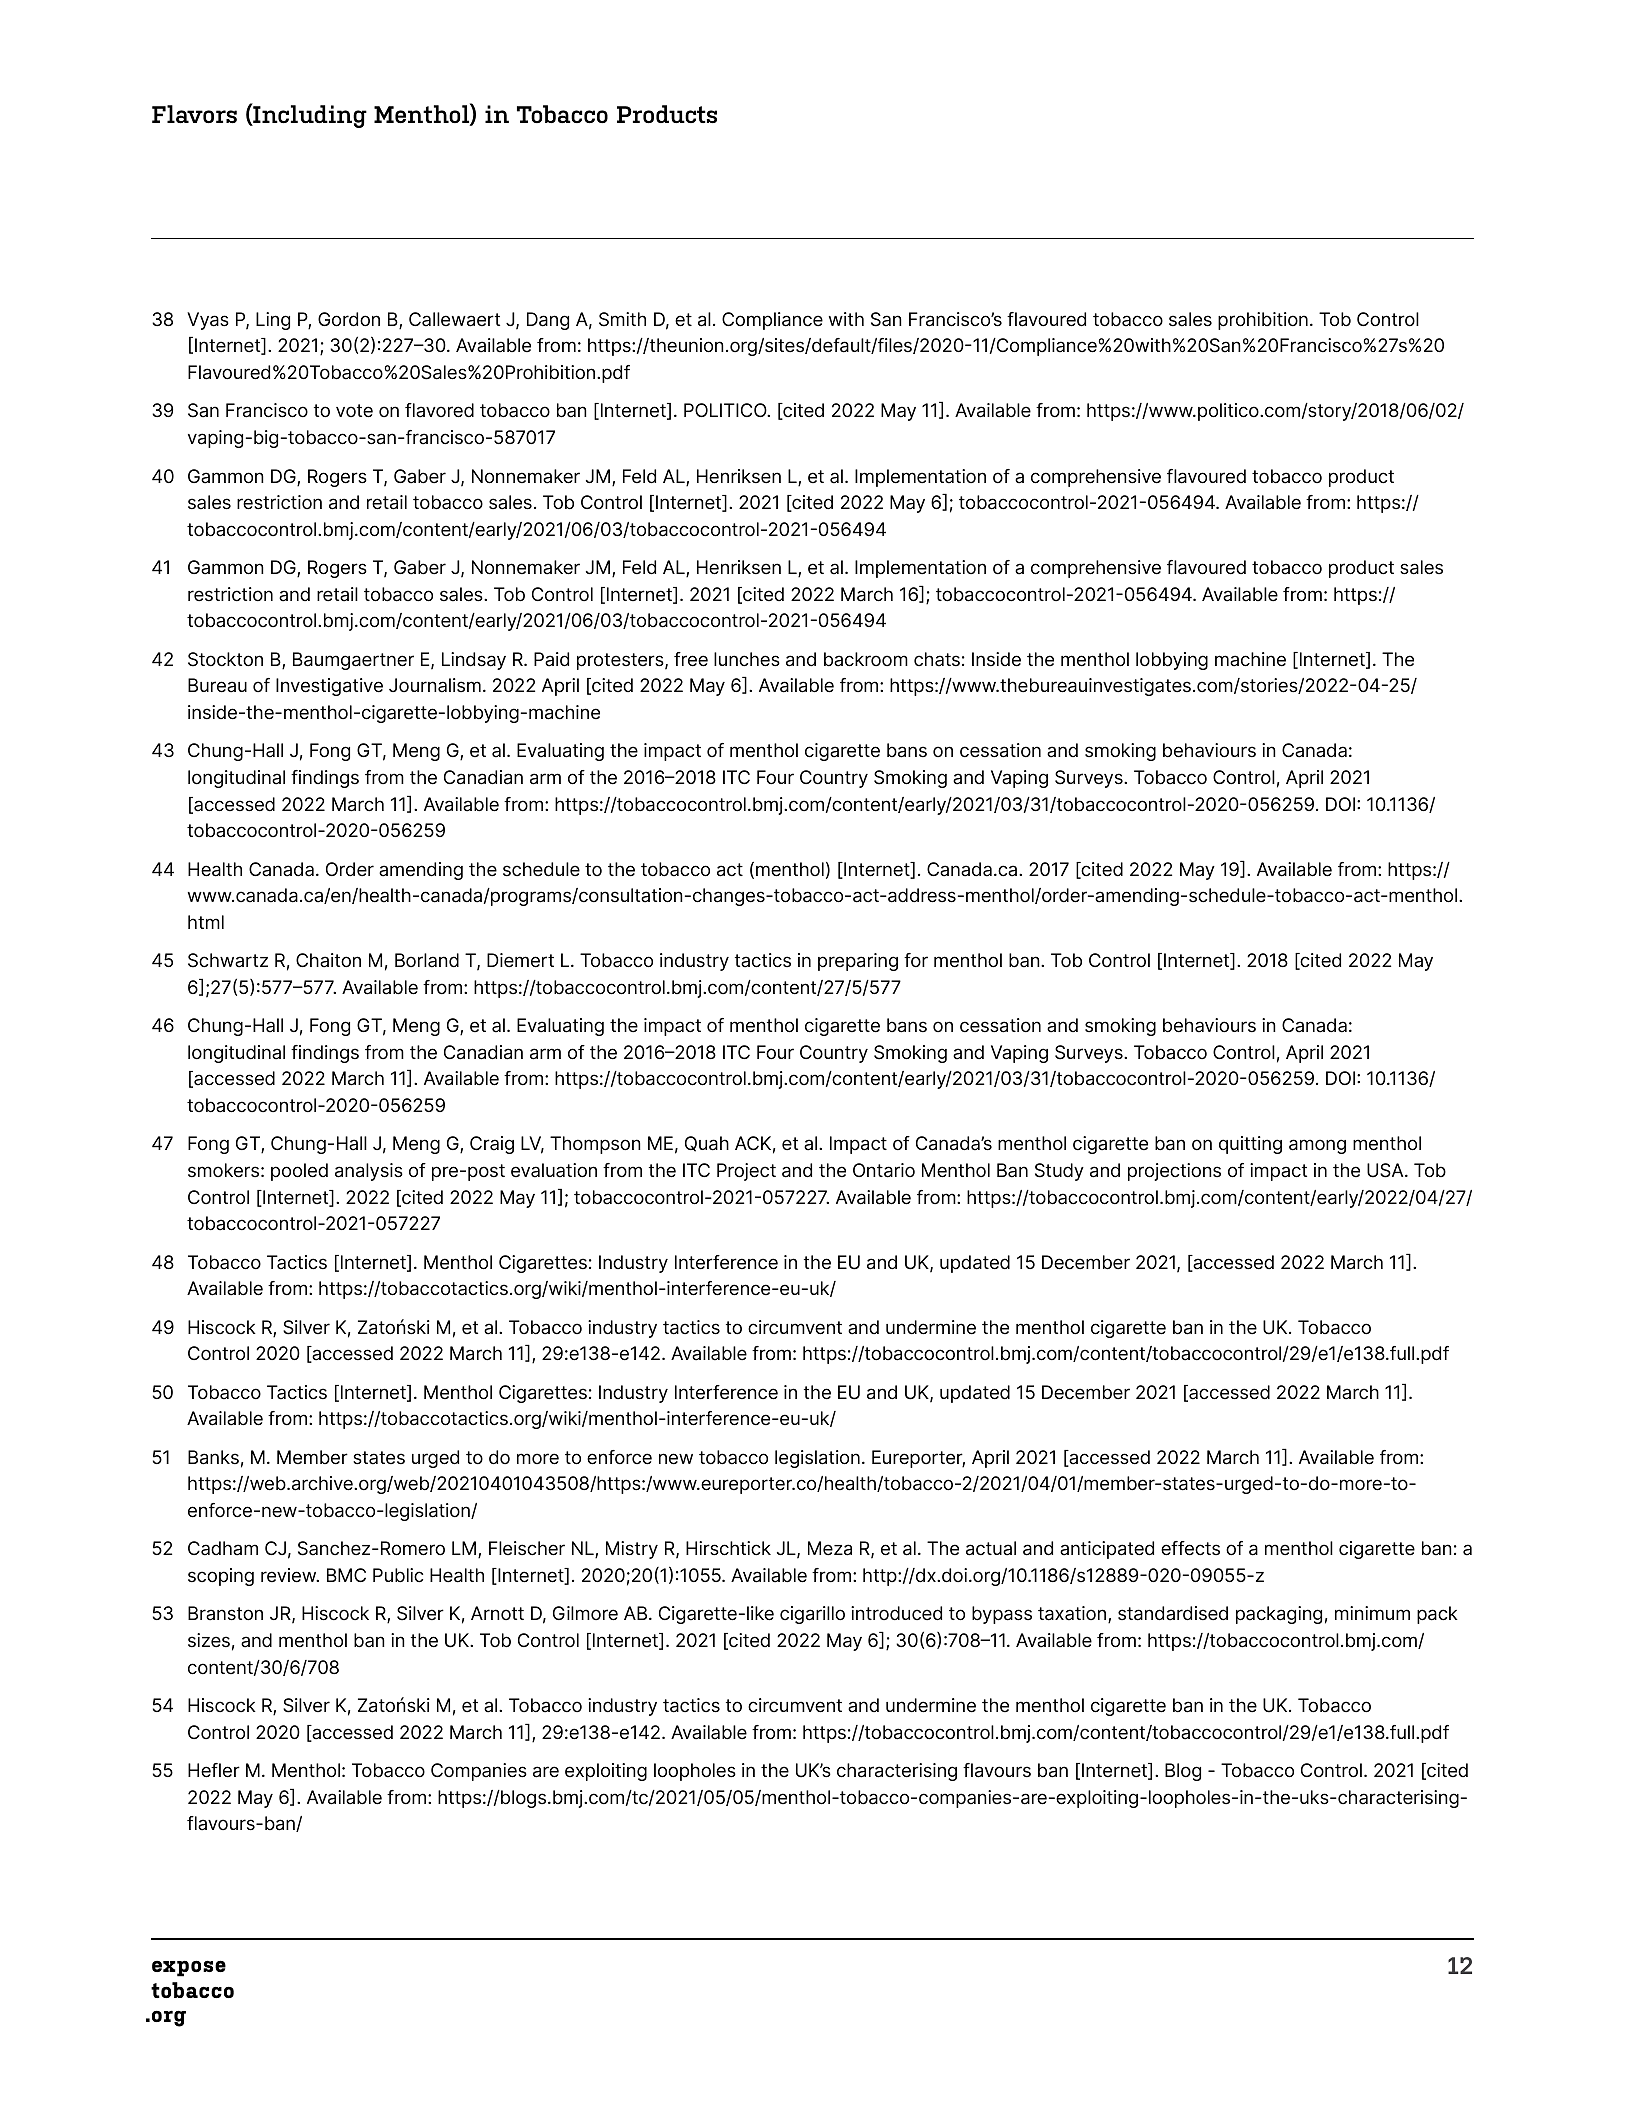  Describe the element at coordinates (937, 659) in the screenshot. I see `chats` at that location.
